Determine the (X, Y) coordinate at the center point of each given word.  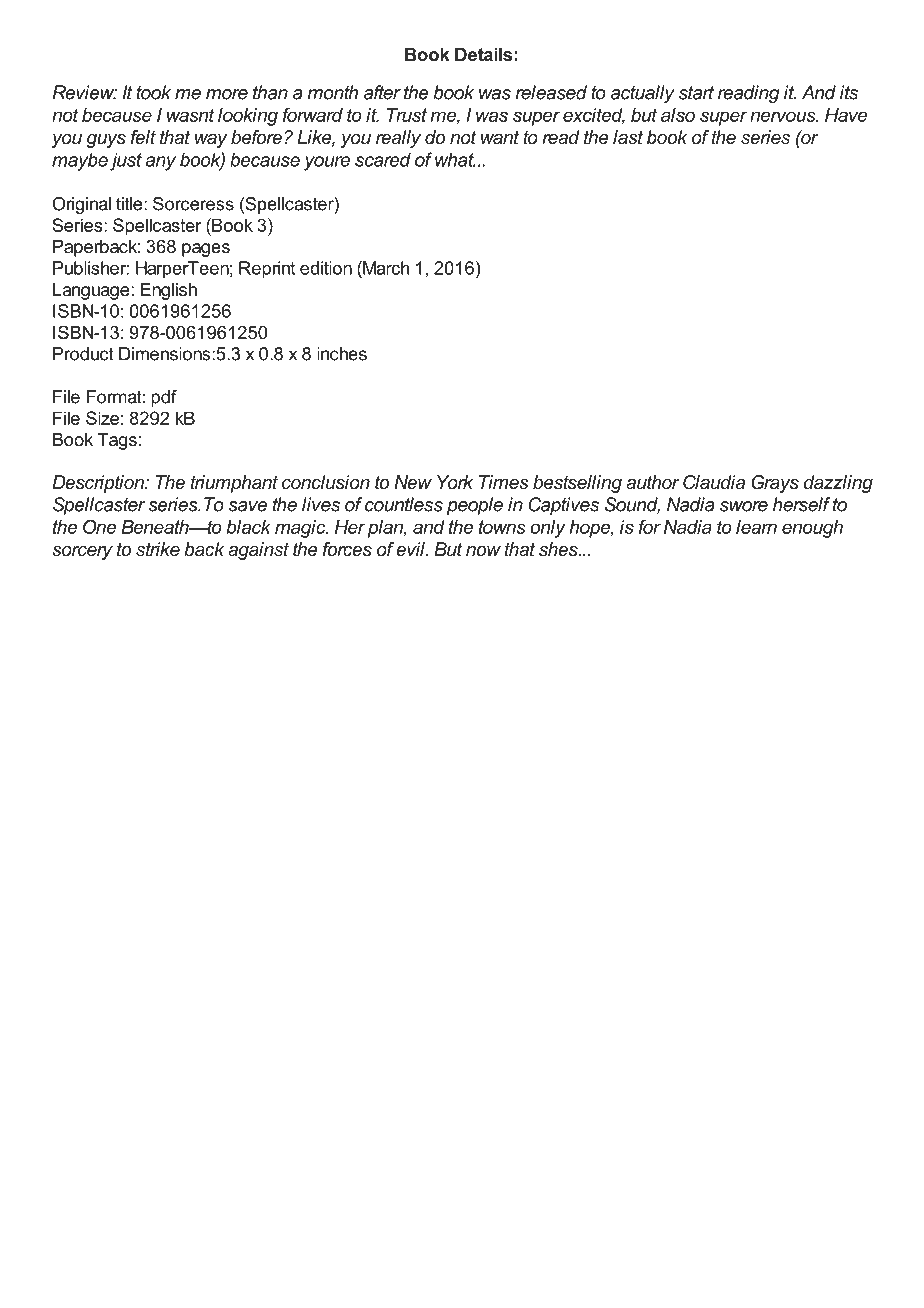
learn (756, 527)
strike (158, 549)
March (385, 268)
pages (206, 250)
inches (342, 354)
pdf (164, 398)
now (483, 551)
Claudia (714, 482)
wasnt (191, 115)
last (628, 137)
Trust (407, 115)
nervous (784, 116)
